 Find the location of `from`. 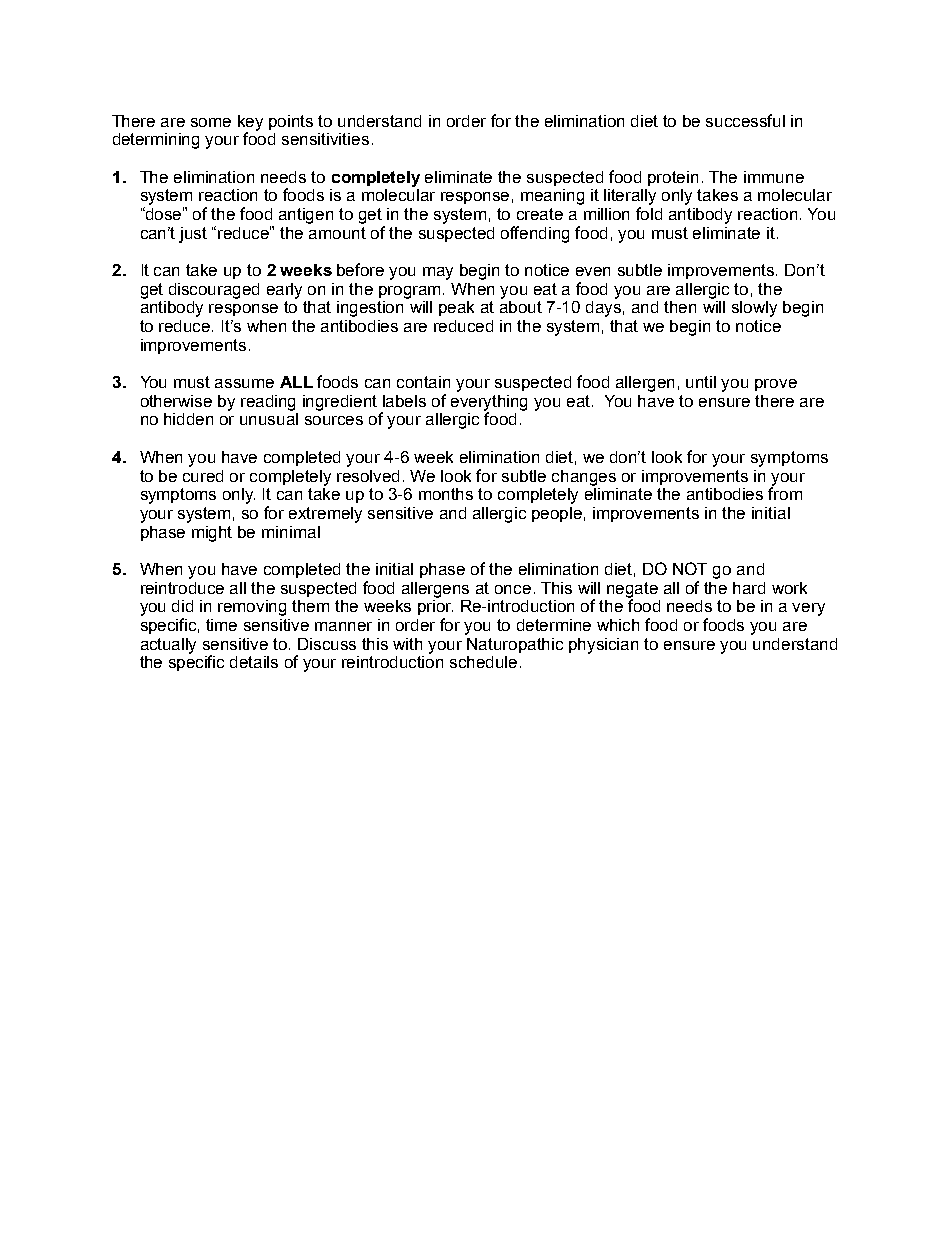

from is located at coordinates (785, 492).
